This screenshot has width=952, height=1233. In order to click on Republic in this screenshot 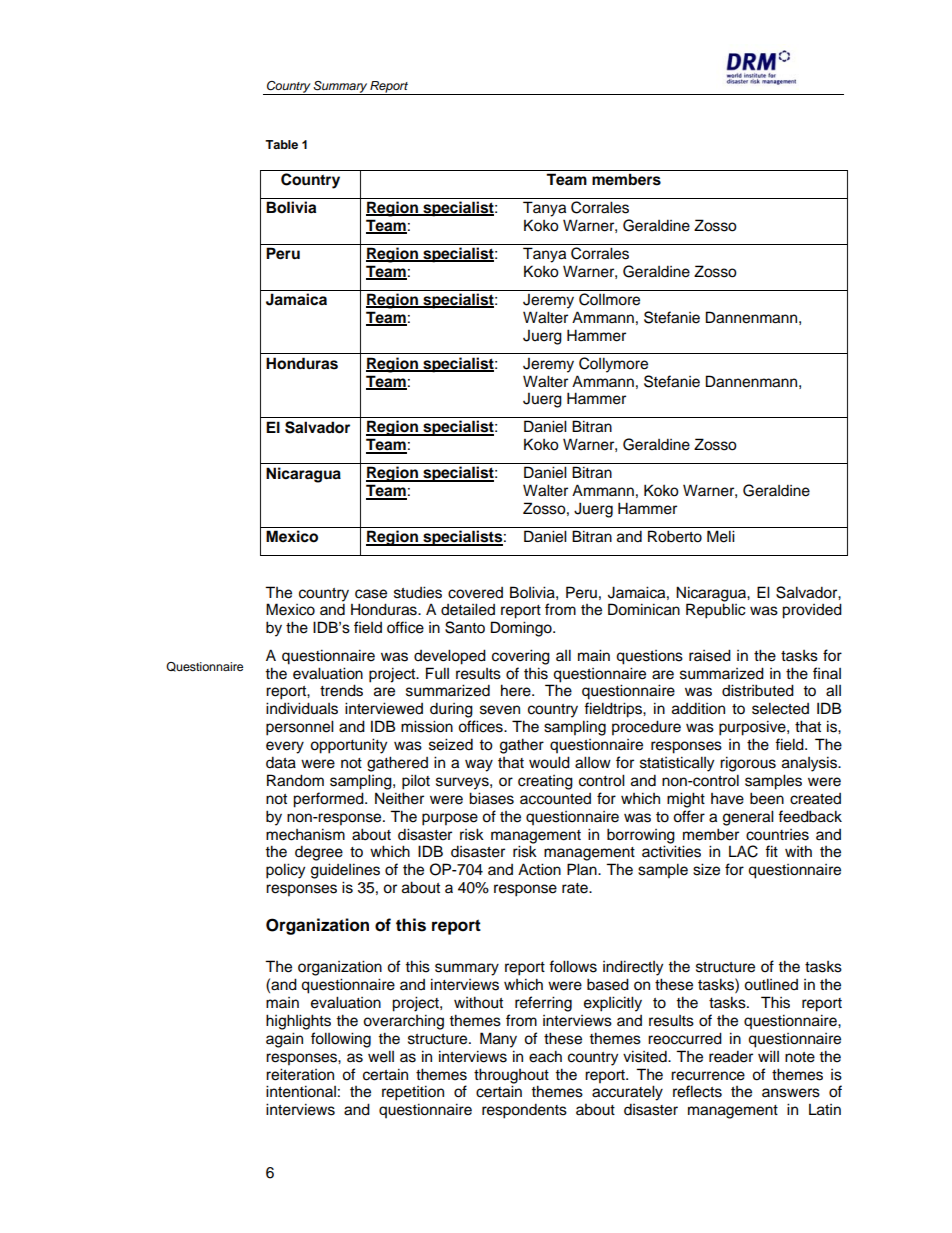, I will do `click(716, 611)`.
